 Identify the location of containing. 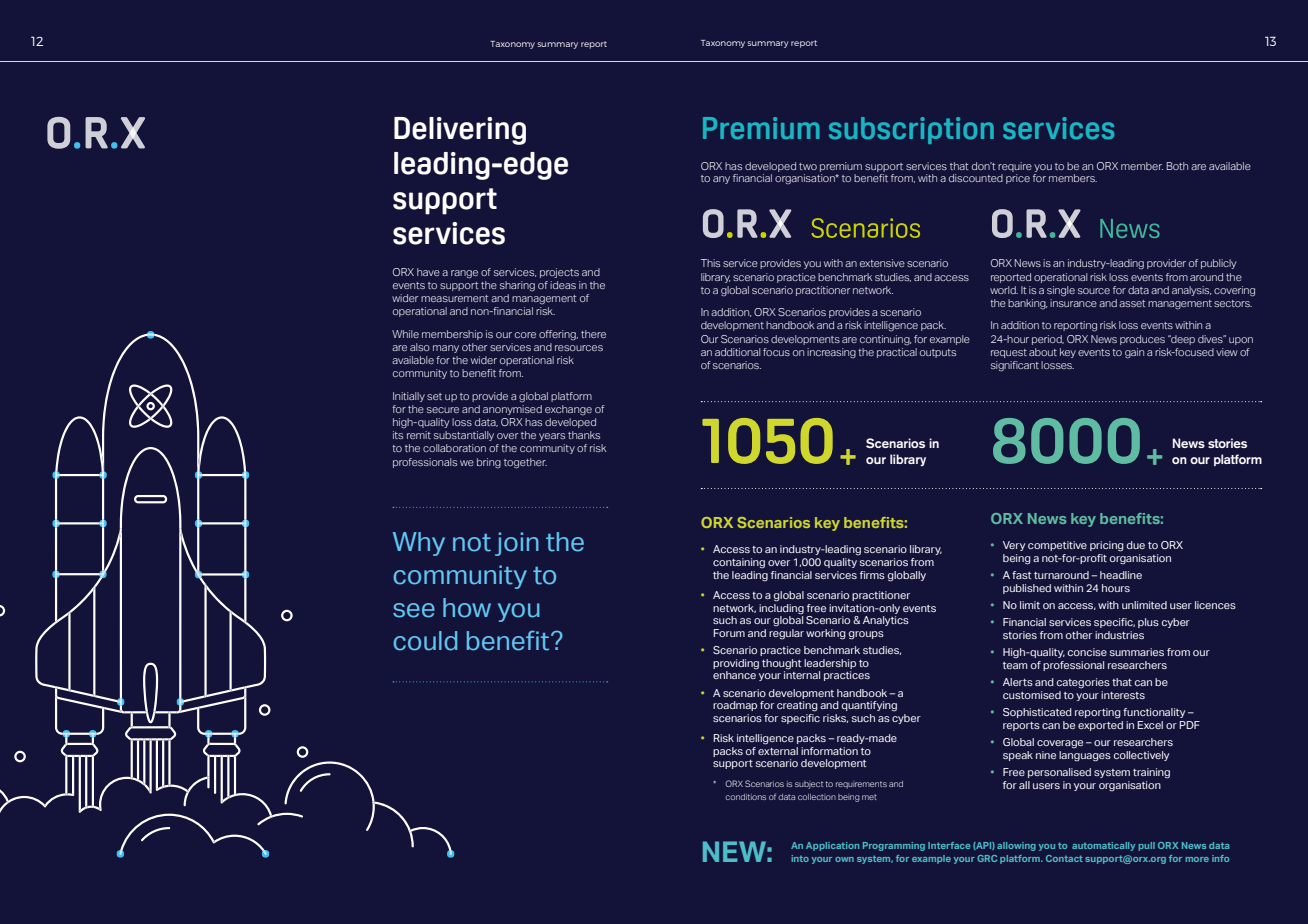
(739, 563).
